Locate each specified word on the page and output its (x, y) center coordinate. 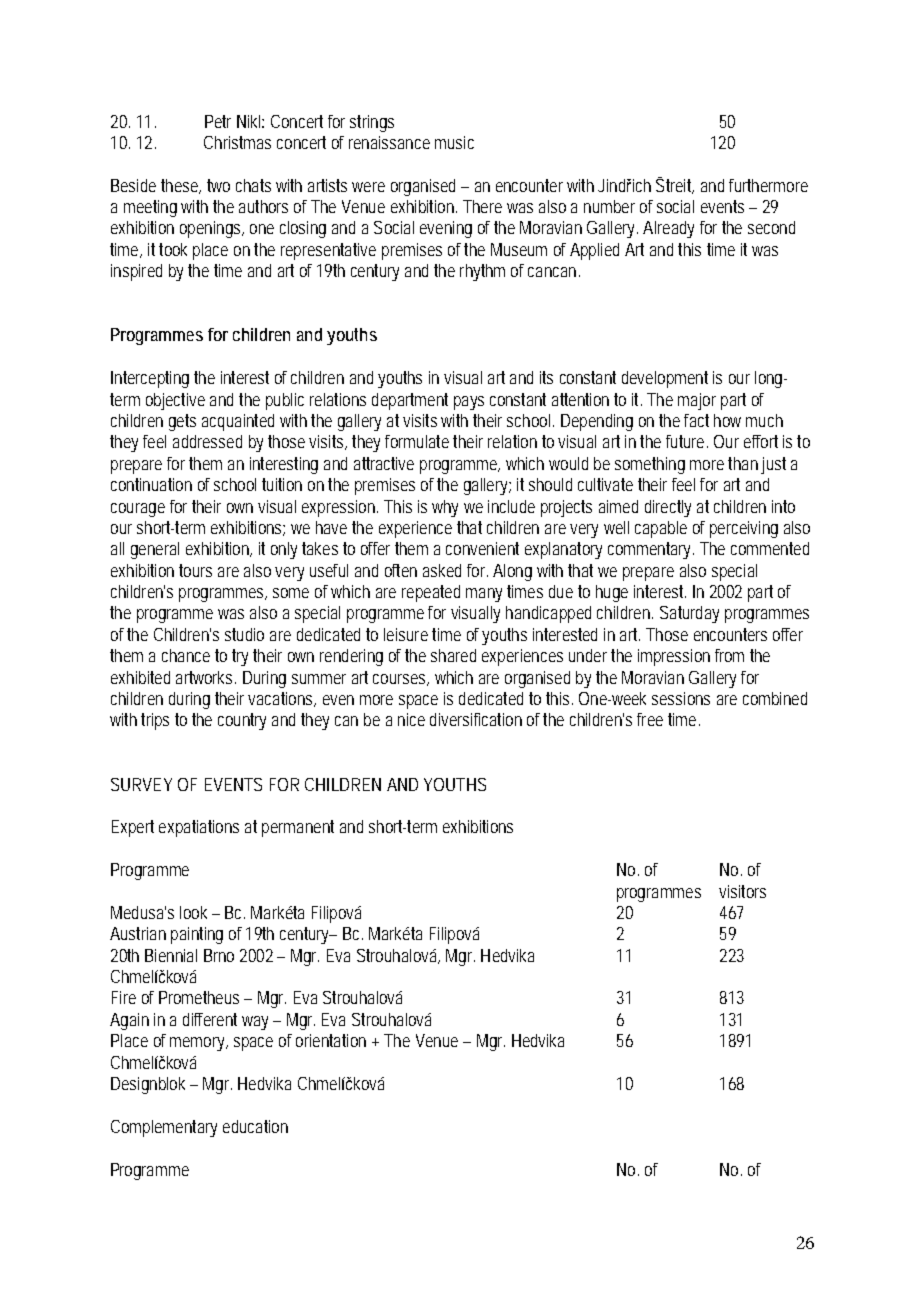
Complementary (164, 1128)
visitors (742, 891)
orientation (331, 1040)
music (454, 142)
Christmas (237, 142)
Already (668, 229)
